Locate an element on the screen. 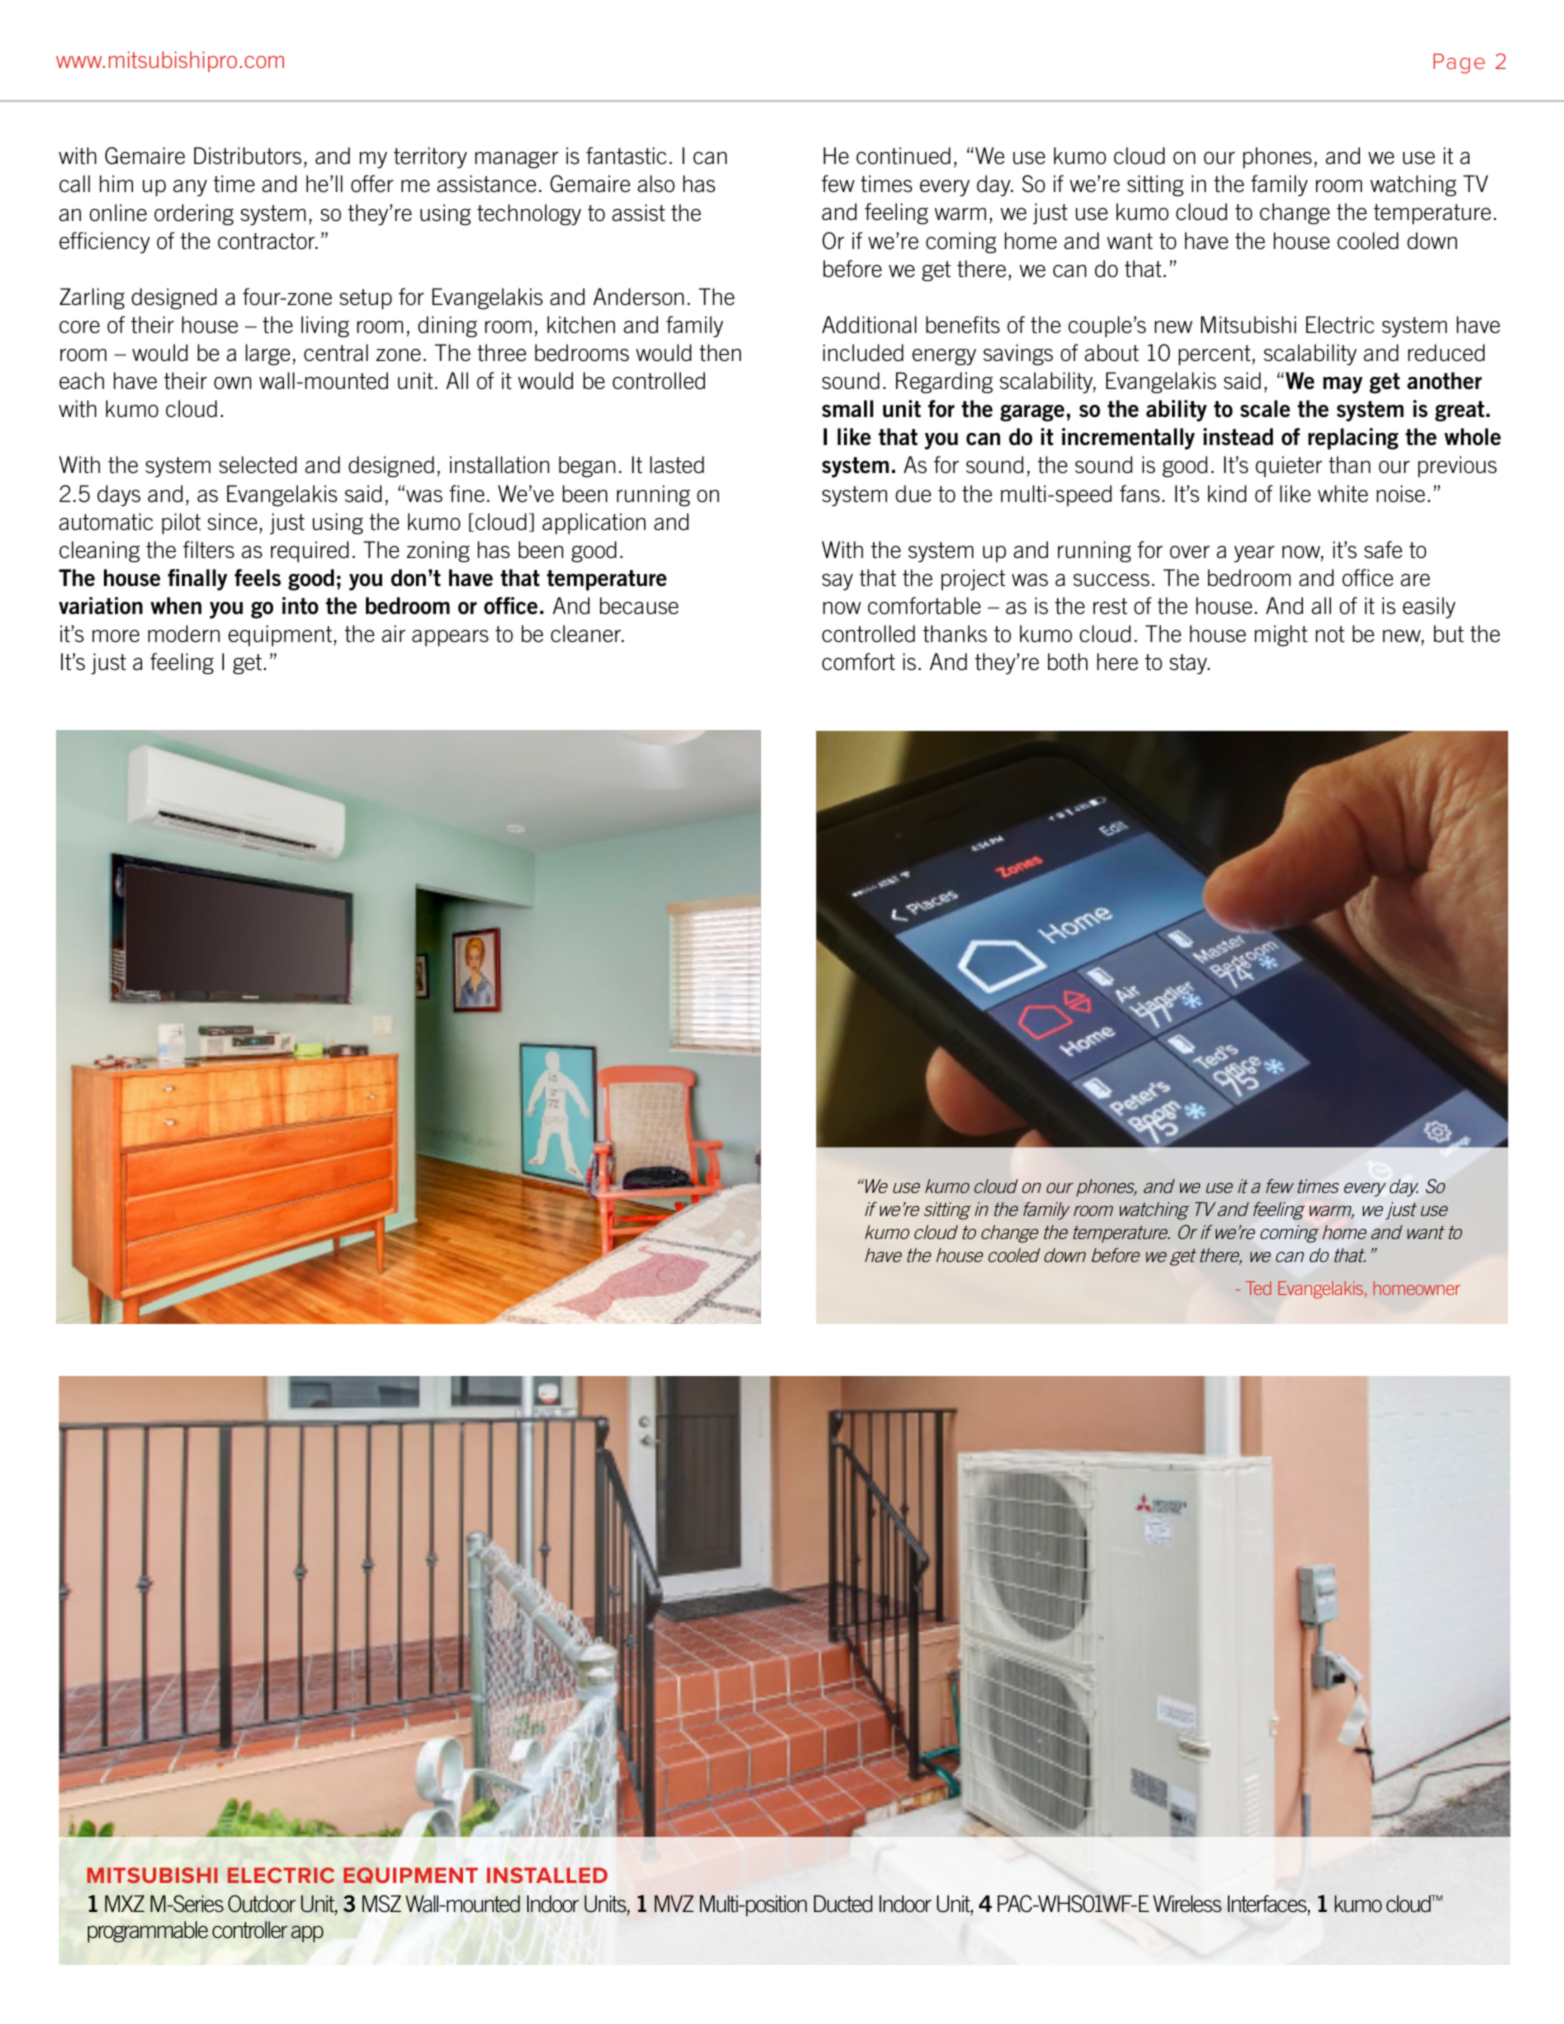  Wireless is located at coordinates (1187, 1903).
